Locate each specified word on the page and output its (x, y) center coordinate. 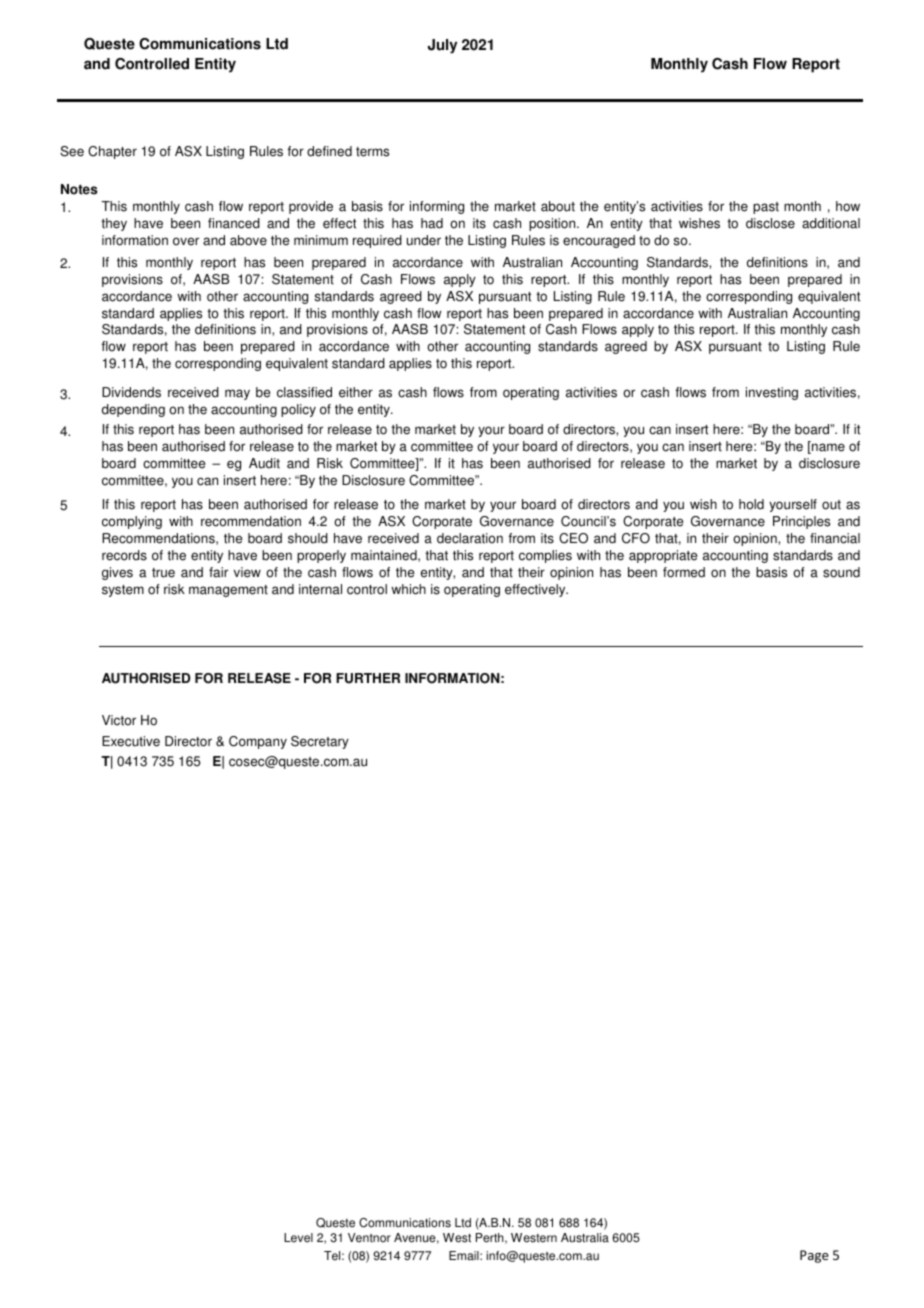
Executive (131, 741)
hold (751, 504)
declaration (470, 538)
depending (133, 410)
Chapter (112, 152)
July (442, 46)
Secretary (320, 742)
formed (684, 572)
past (766, 208)
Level (298, 1238)
